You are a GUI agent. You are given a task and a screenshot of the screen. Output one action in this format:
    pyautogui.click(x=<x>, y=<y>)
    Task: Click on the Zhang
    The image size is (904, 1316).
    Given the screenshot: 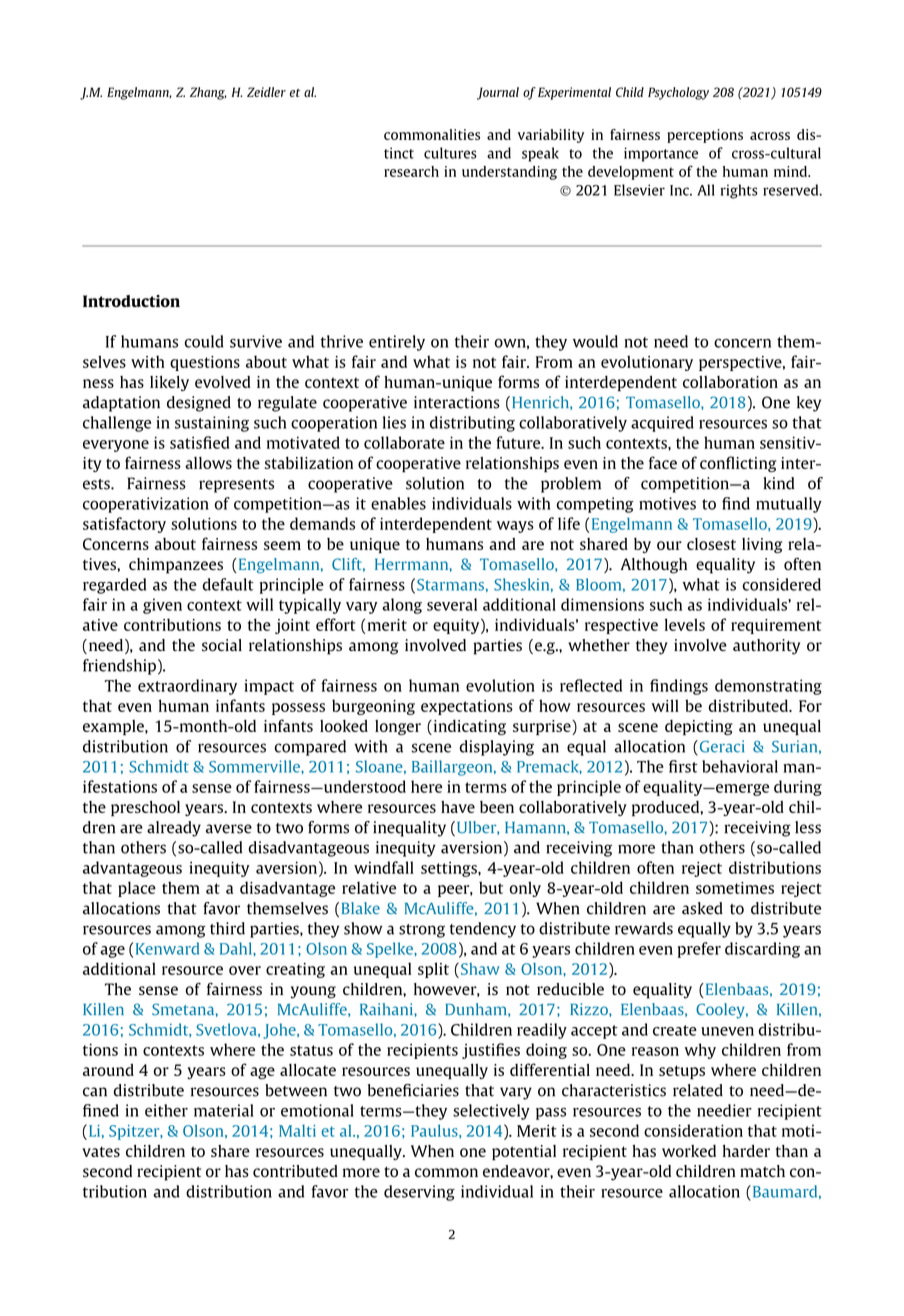 What is the action you would take?
    pyautogui.click(x=208, y=93)
